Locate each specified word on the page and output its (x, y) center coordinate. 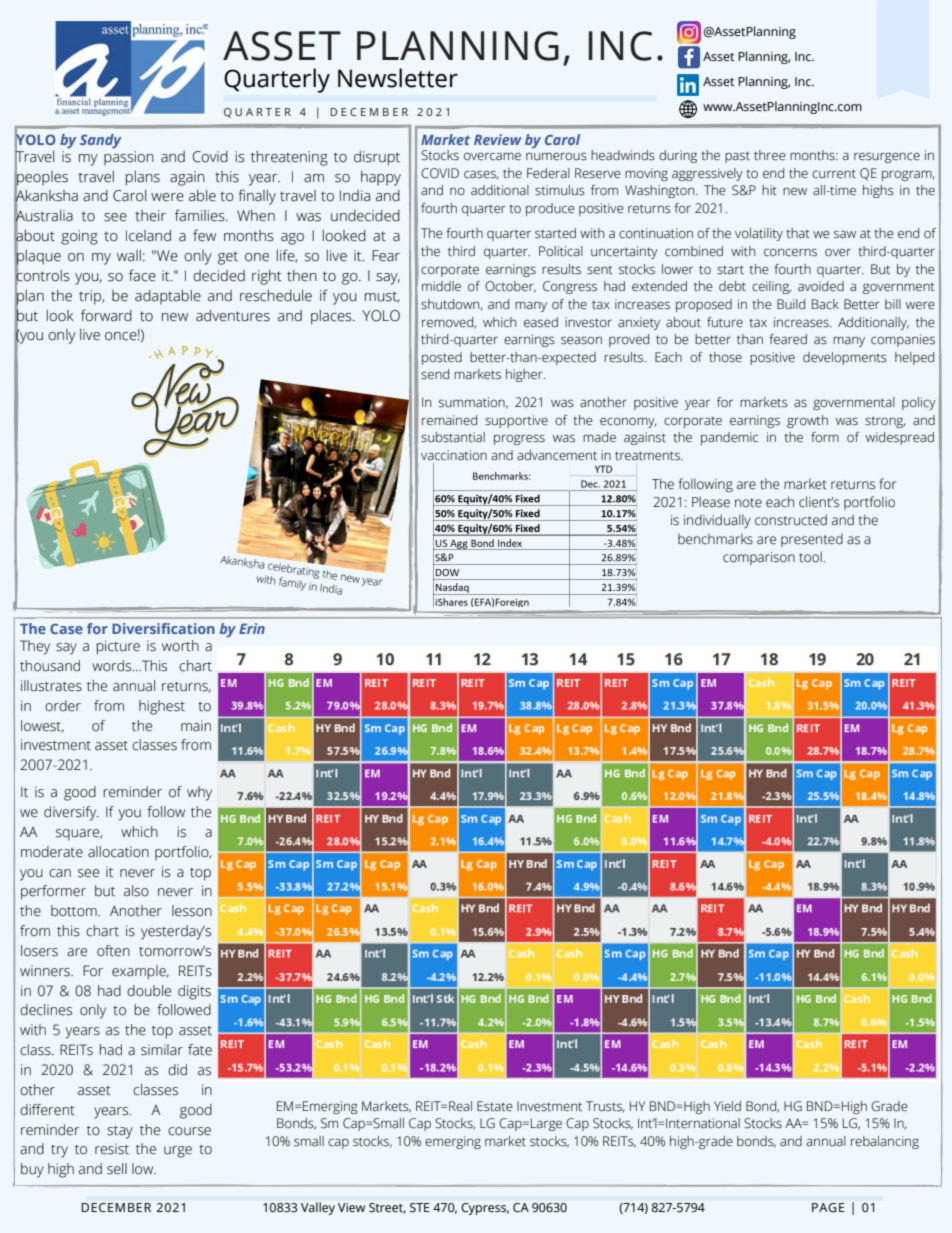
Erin (252, 628)
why (199, 793)
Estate (495, 1106)
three (770, 155)
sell (117, 1169)
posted (442, 358)
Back (825, 304)
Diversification (163, 628)
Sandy (101, 141)
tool (811, 557)
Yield (727, 1106)
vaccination (454, 455)
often (113, 951)
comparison (759, 558)
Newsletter (398, 78)
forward (106, 315)
